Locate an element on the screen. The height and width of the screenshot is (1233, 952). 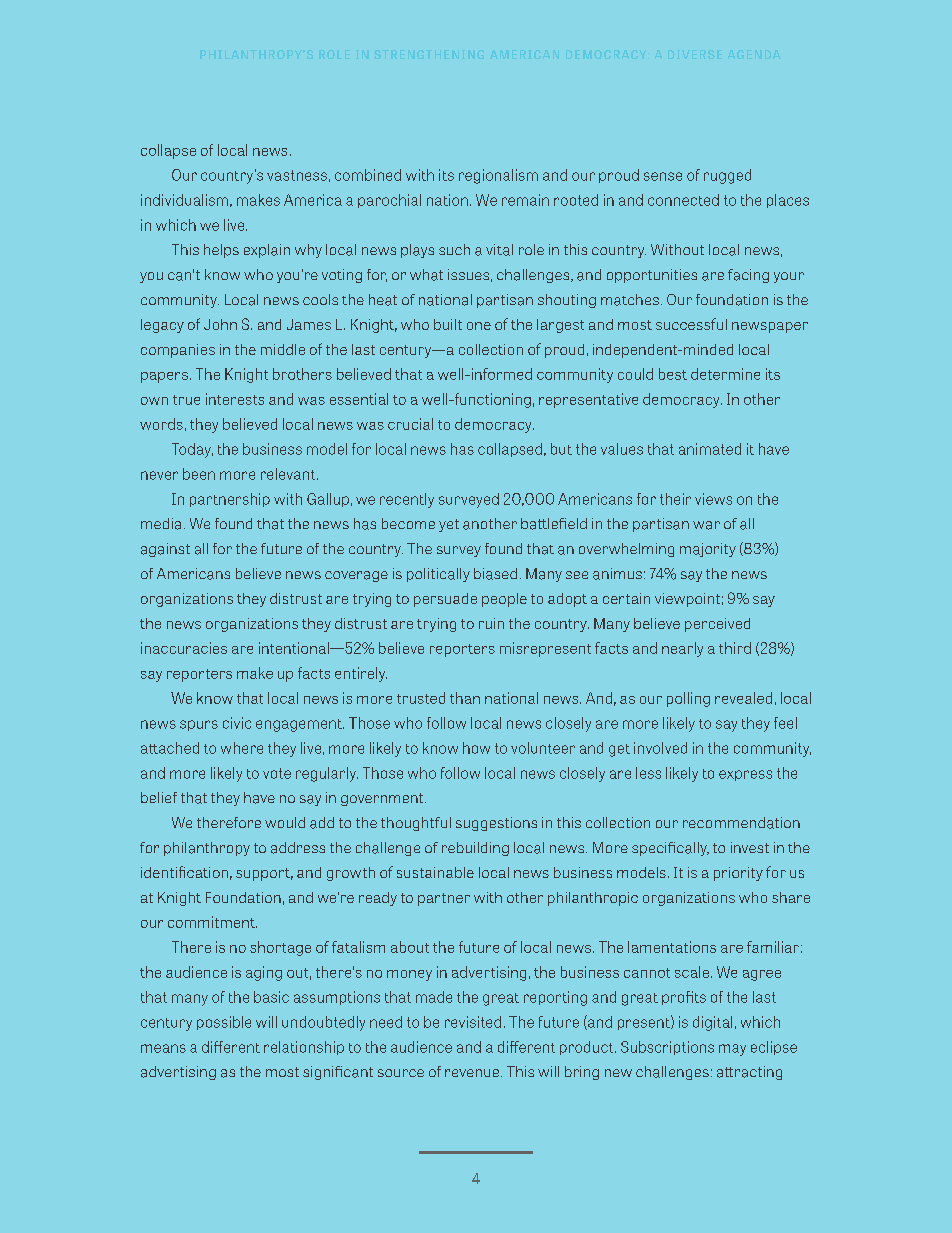
regionalism is located at coordinates (498, 176).
